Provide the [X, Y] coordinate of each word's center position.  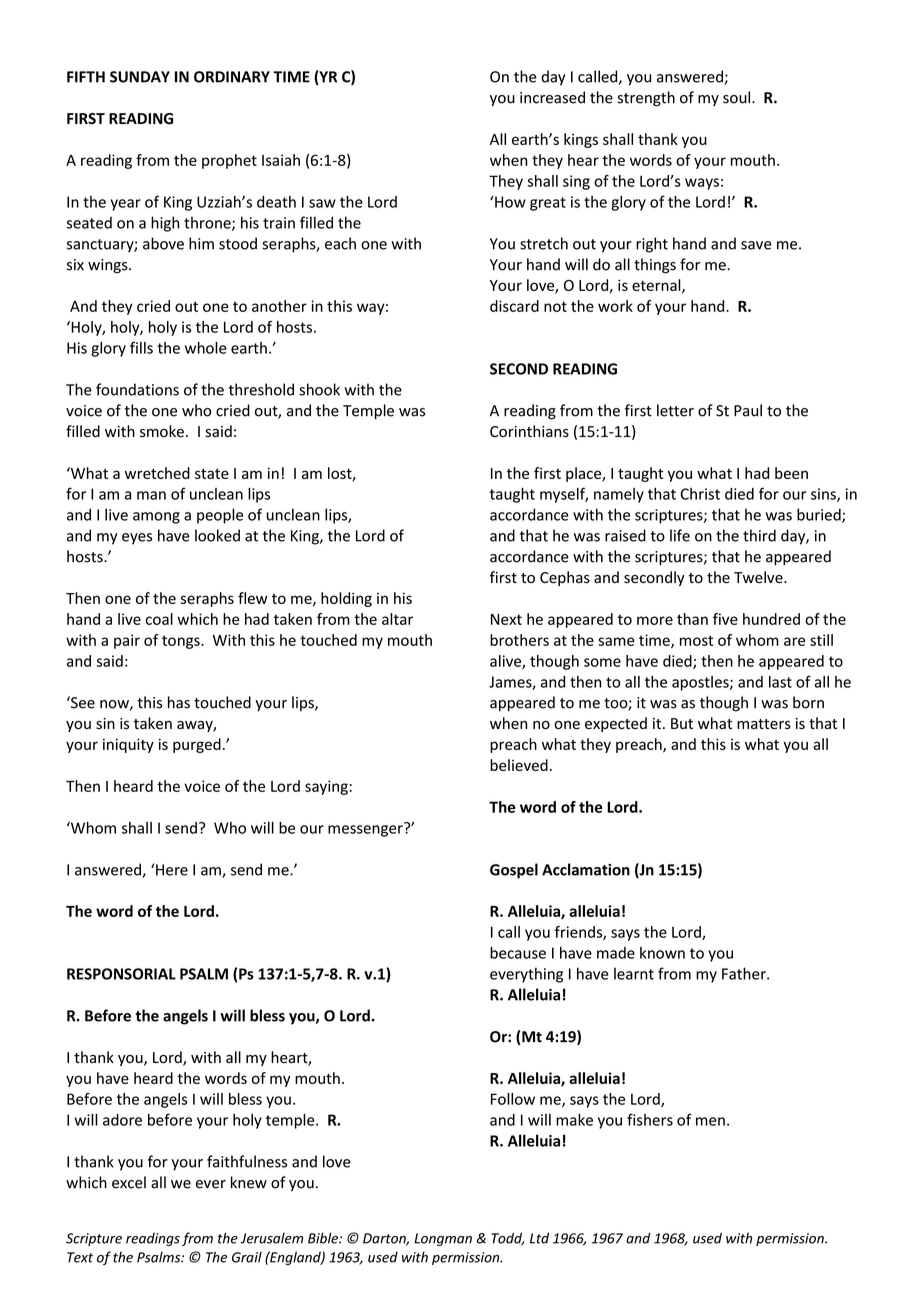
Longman [443, 1239]
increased [552, 97]
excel [129, 1182]
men [710, 1121]
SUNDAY [140, 77]
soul [738, 97]
